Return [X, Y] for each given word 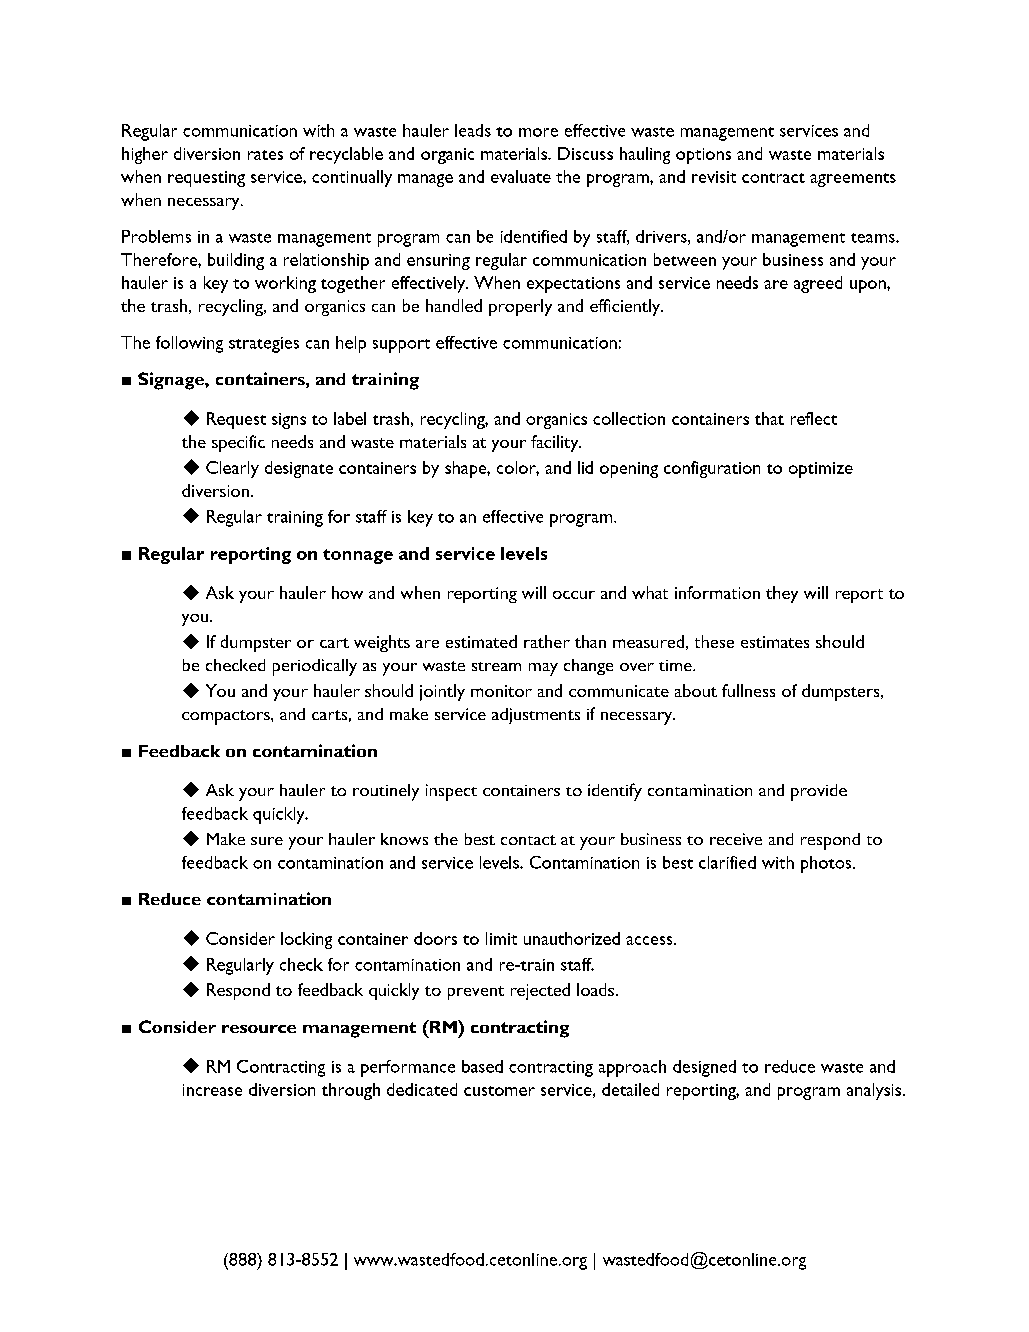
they [782, 594]
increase [212, 1090]
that [769, 418]
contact [528, 840]
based [482, 1066]
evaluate [521, 176]
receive [736, 839]
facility [556, 443]
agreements [853, 180]
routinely [386, 792]
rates [265, 155]
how [347, 592]
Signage [172, 381]
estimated [481, 641]
